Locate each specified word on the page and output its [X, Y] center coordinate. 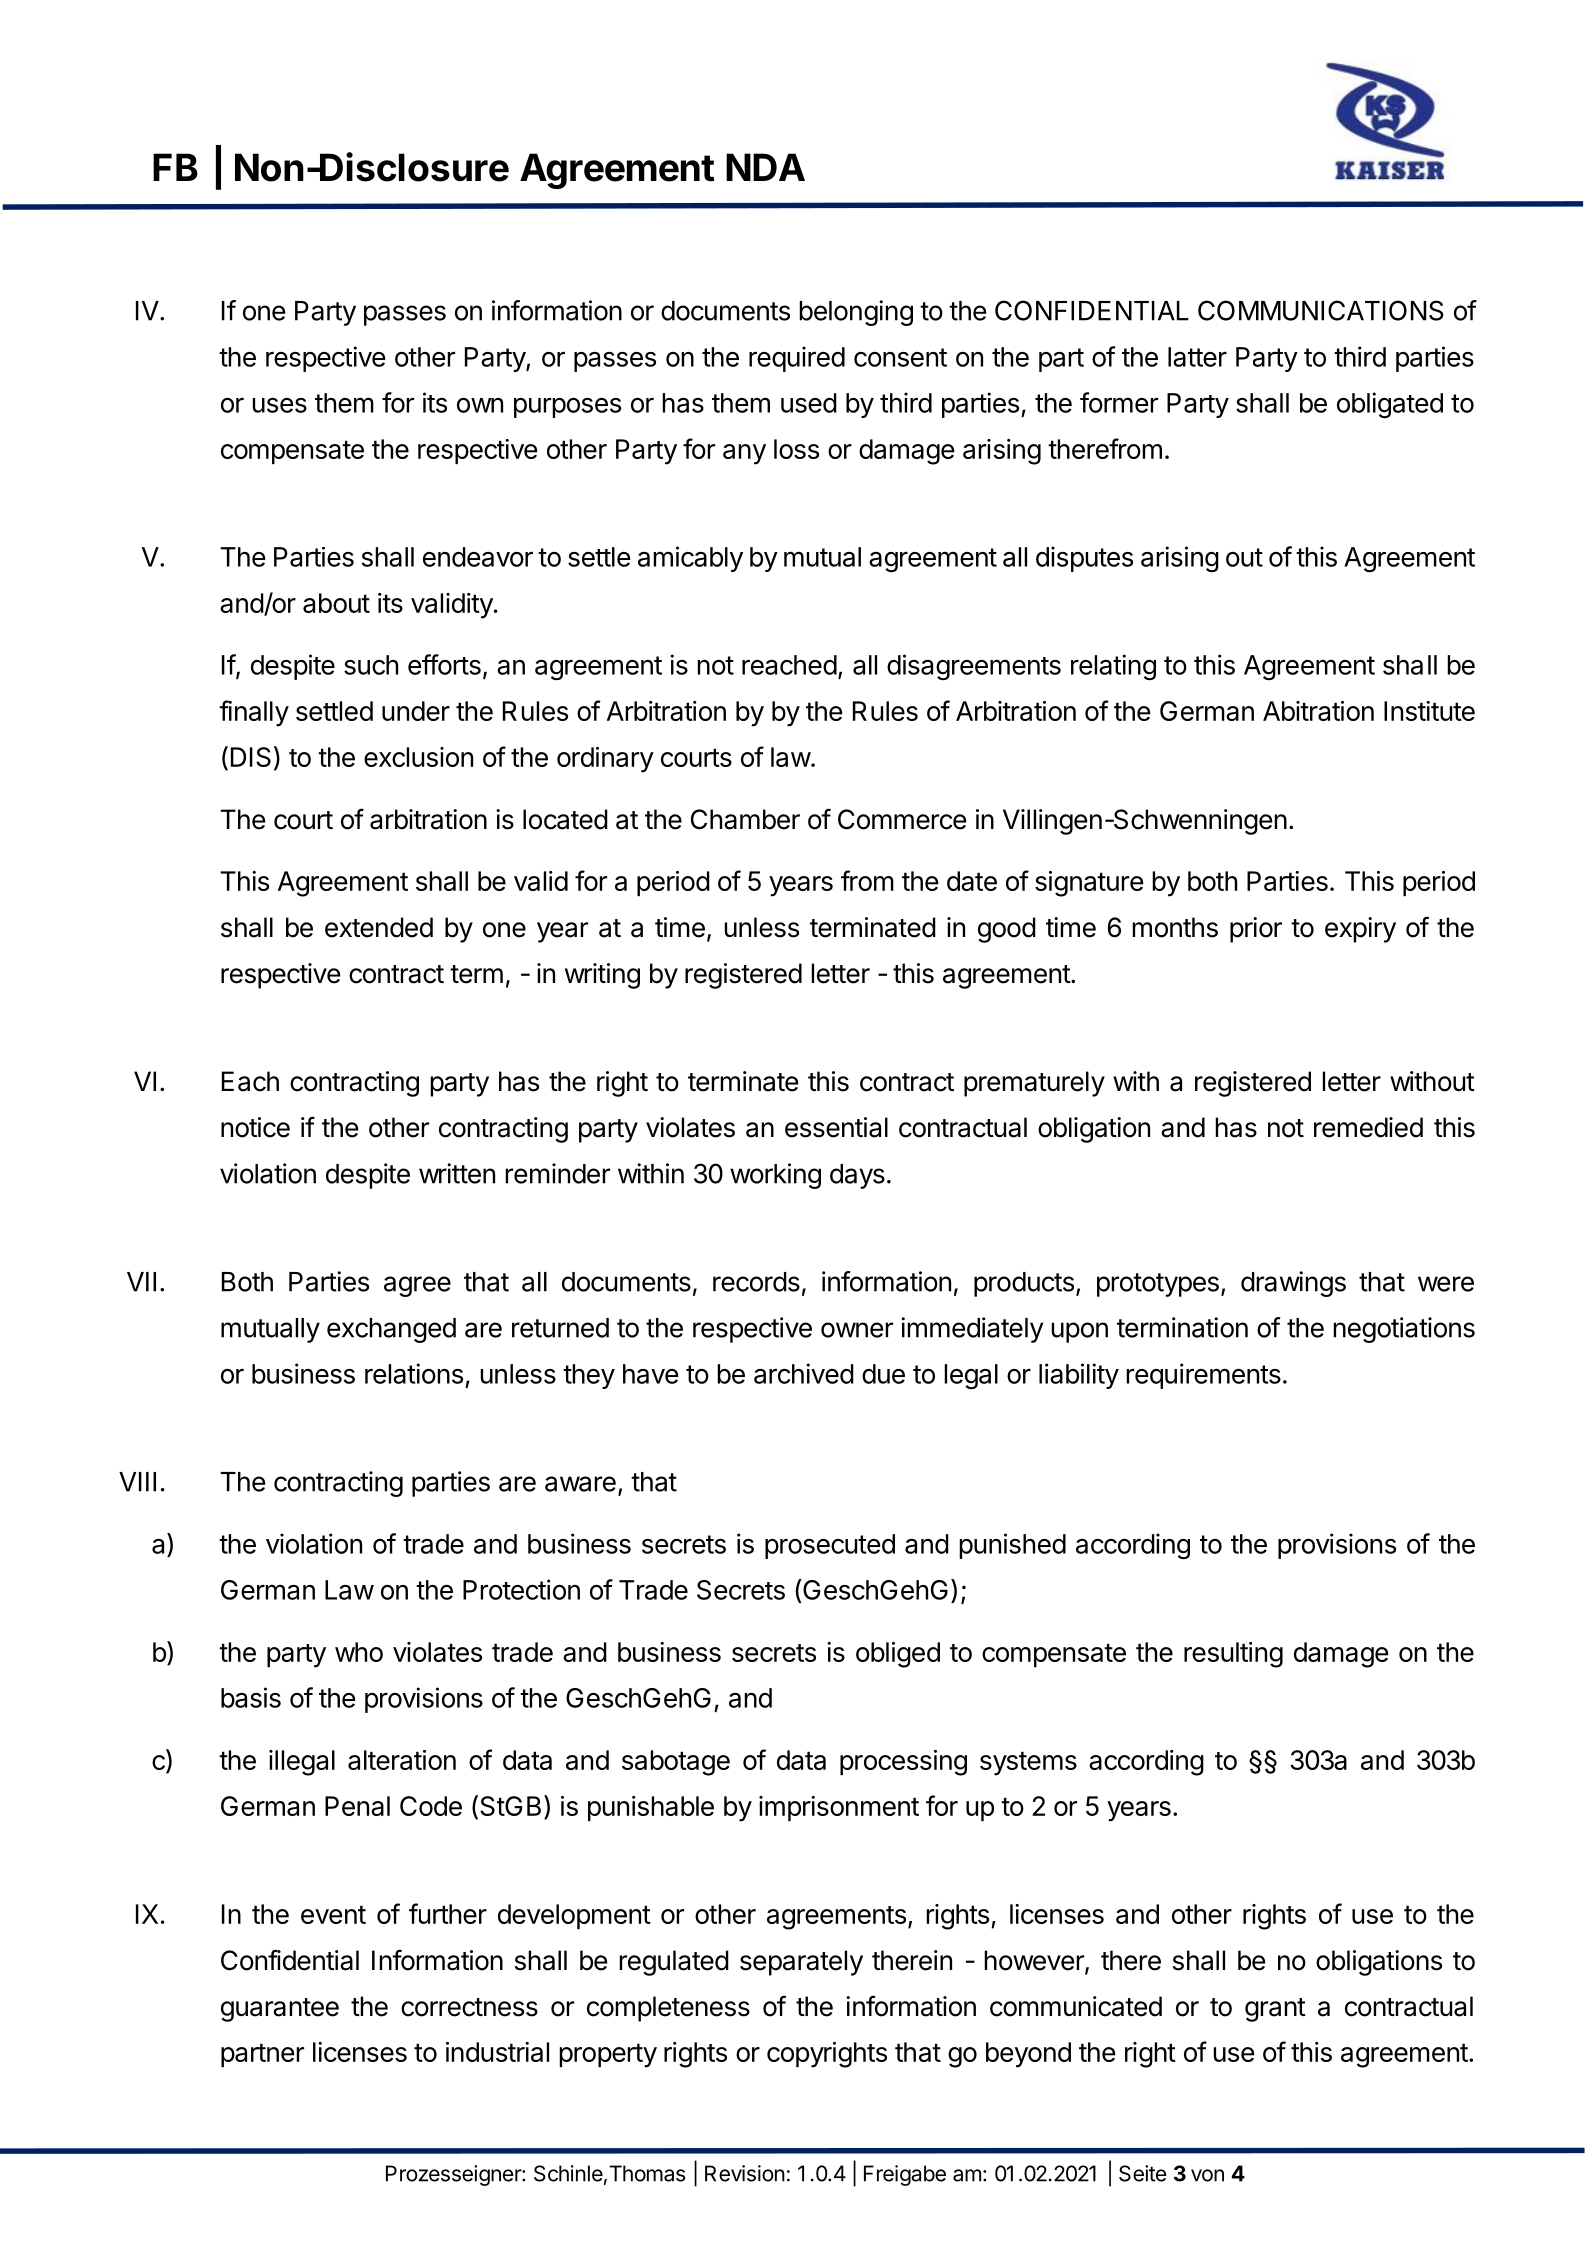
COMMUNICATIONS [1321, 310]
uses [279, 405]
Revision [745, 2173]
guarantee [280, 2010]
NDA [765, 167]
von [1207, 2175]
